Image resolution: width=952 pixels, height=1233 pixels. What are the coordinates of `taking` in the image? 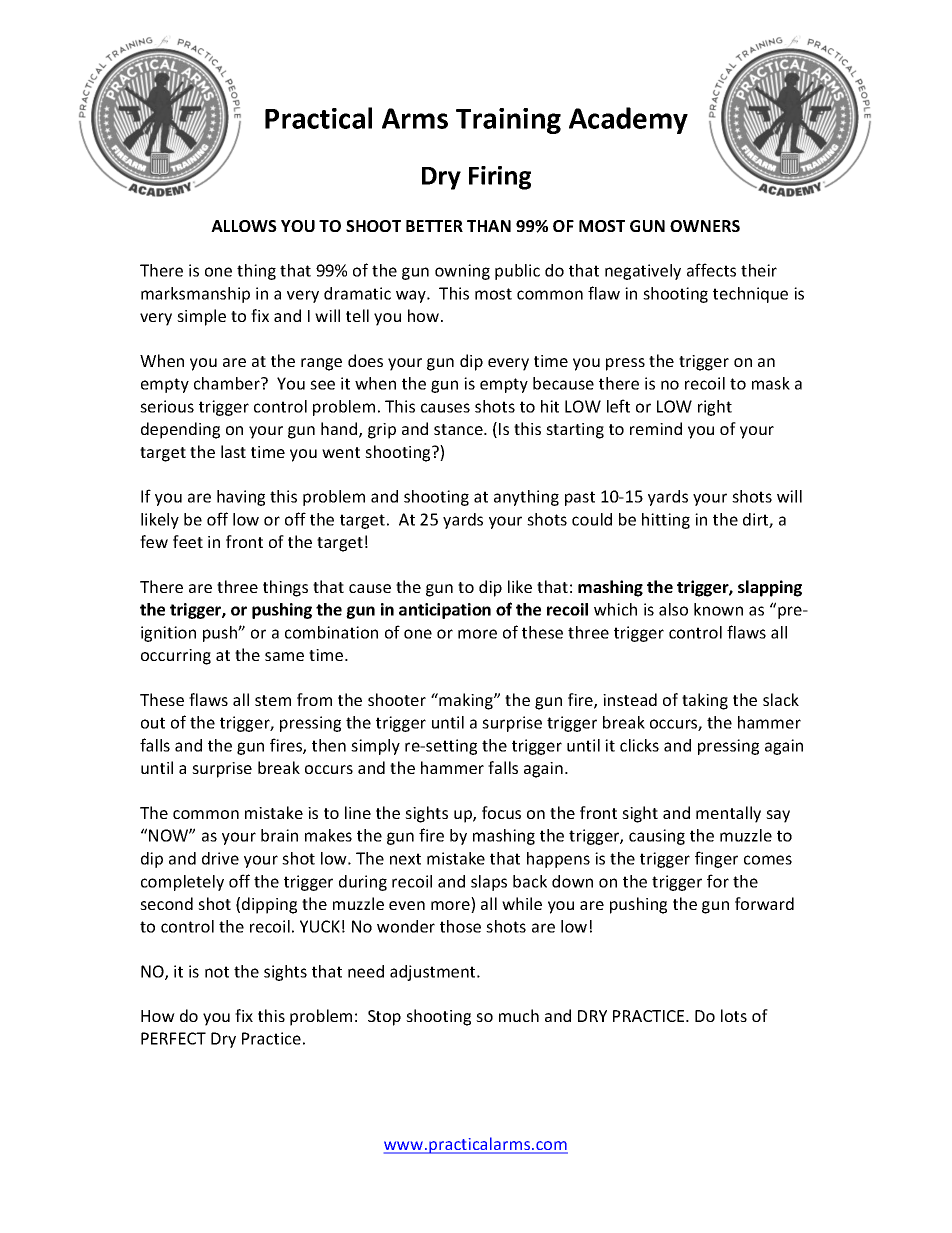 It's located at (705, 701).
